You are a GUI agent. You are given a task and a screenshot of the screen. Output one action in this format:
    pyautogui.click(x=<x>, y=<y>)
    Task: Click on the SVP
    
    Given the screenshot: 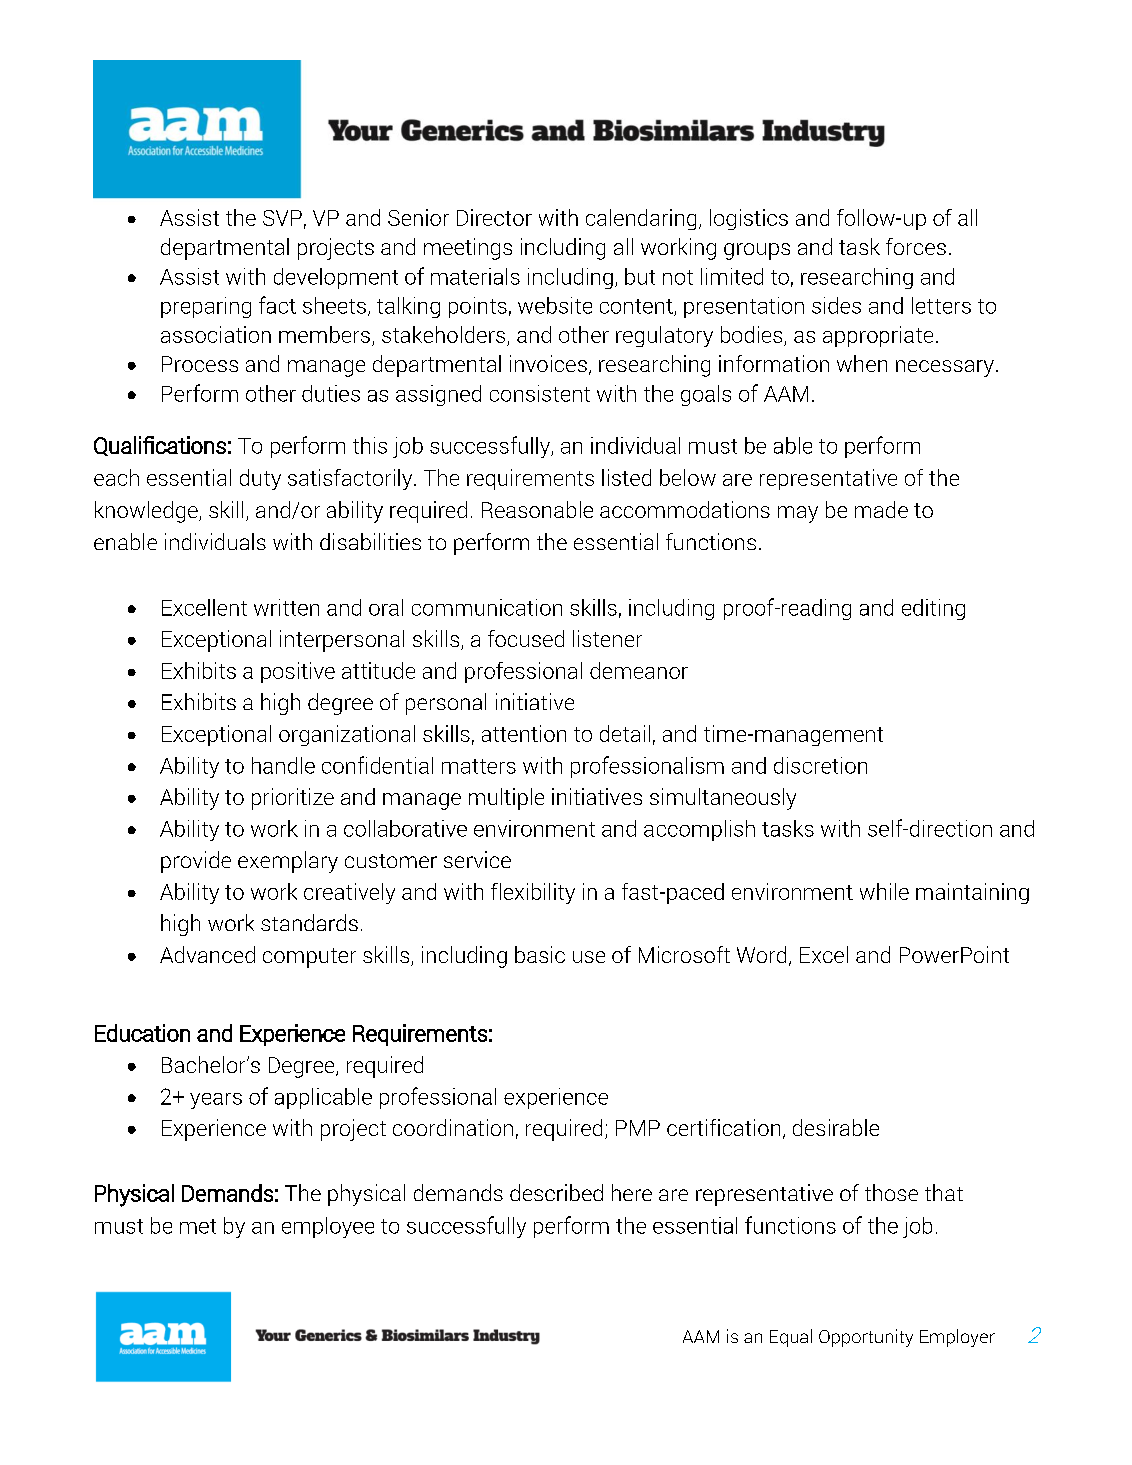 What is the action you would take?
    pyautogui.click(x=282, y=218)
